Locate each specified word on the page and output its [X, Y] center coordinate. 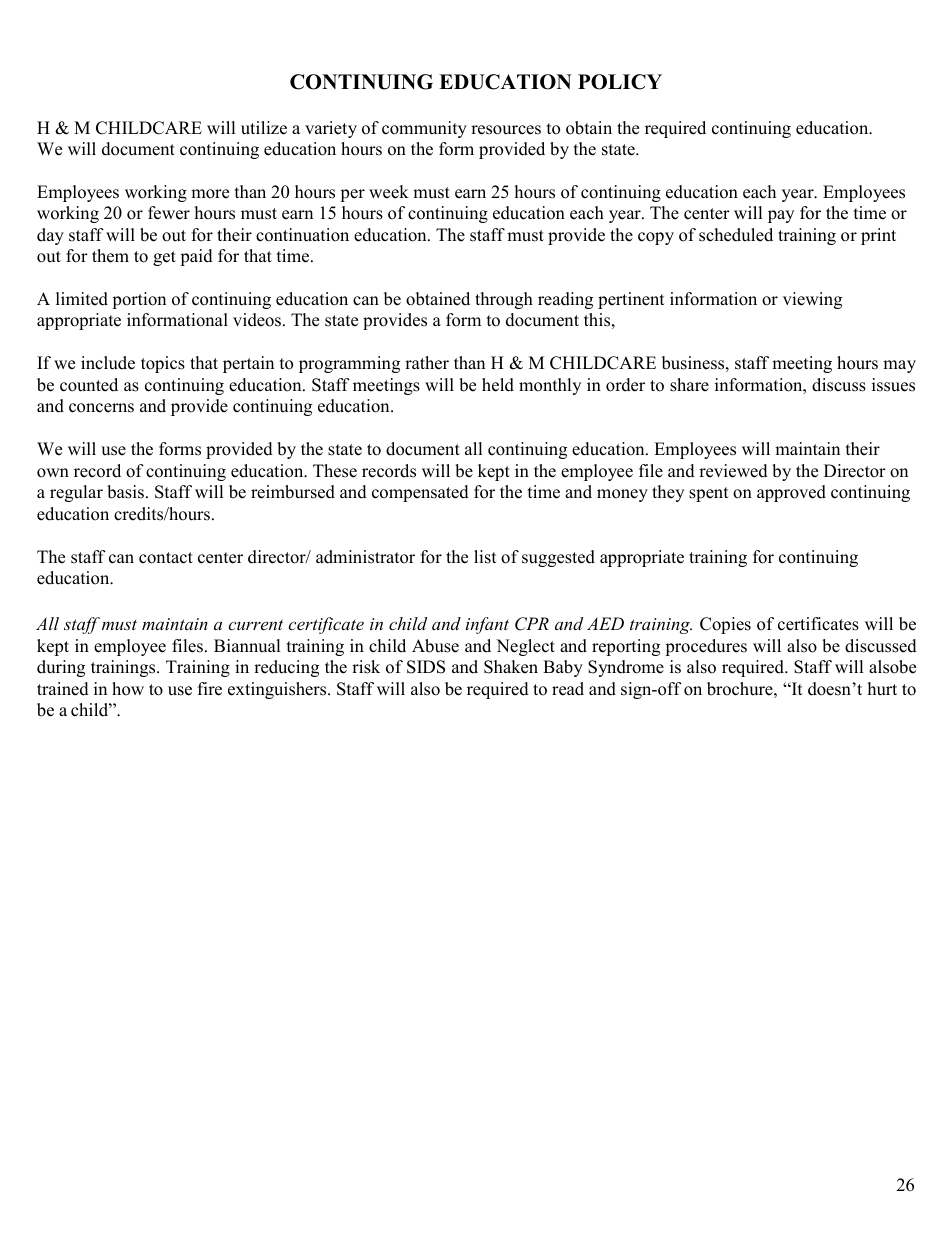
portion [139, 300]
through [504, 300]
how [128, 689]
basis [125, 492]
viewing [812, 300]
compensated [420, 493]
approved [791, 493]
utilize [264, 128]
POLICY [620, 82]
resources [506, 130]
